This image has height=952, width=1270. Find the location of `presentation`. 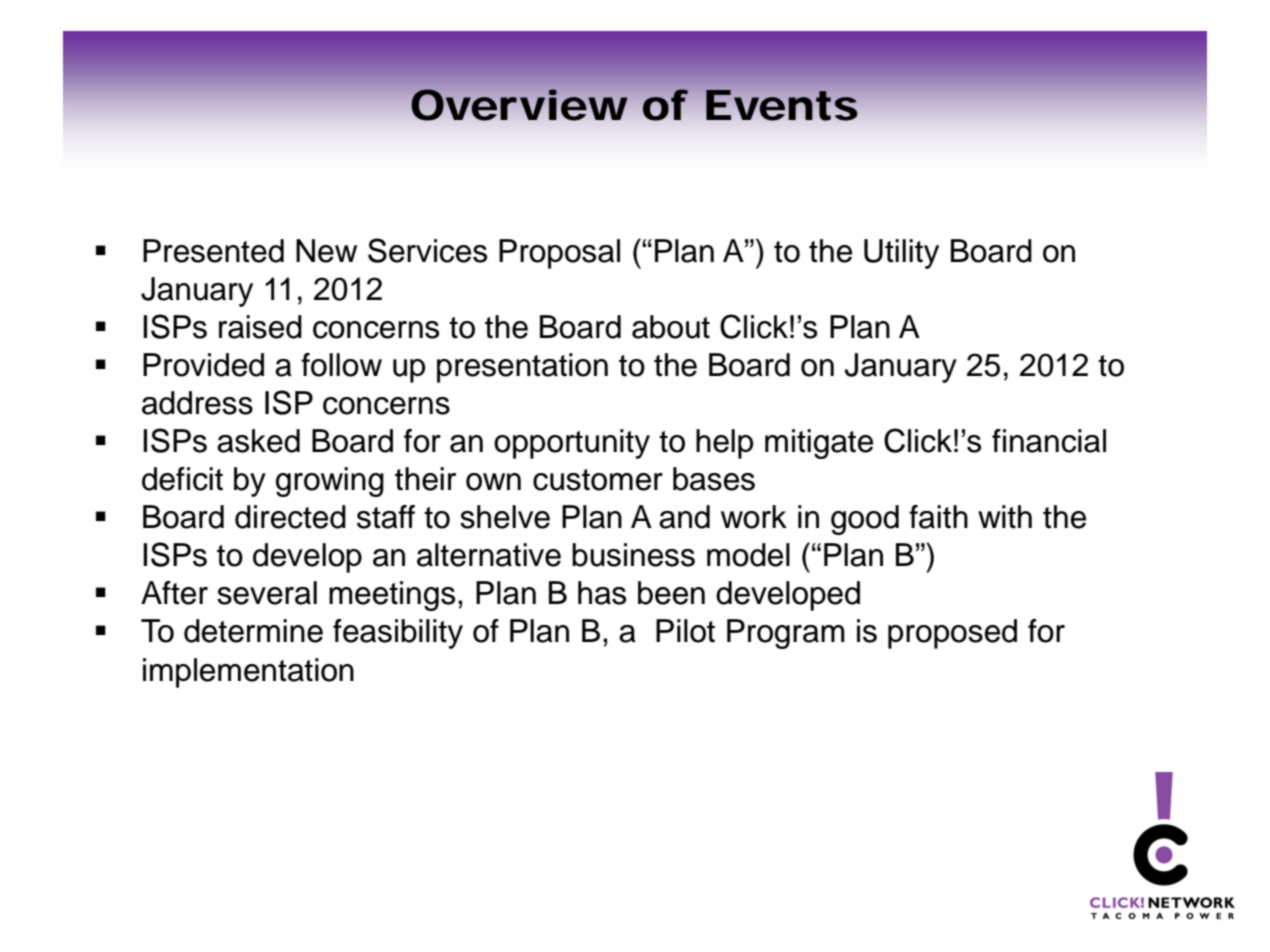

presentation is located at coordinates (522, 368).
